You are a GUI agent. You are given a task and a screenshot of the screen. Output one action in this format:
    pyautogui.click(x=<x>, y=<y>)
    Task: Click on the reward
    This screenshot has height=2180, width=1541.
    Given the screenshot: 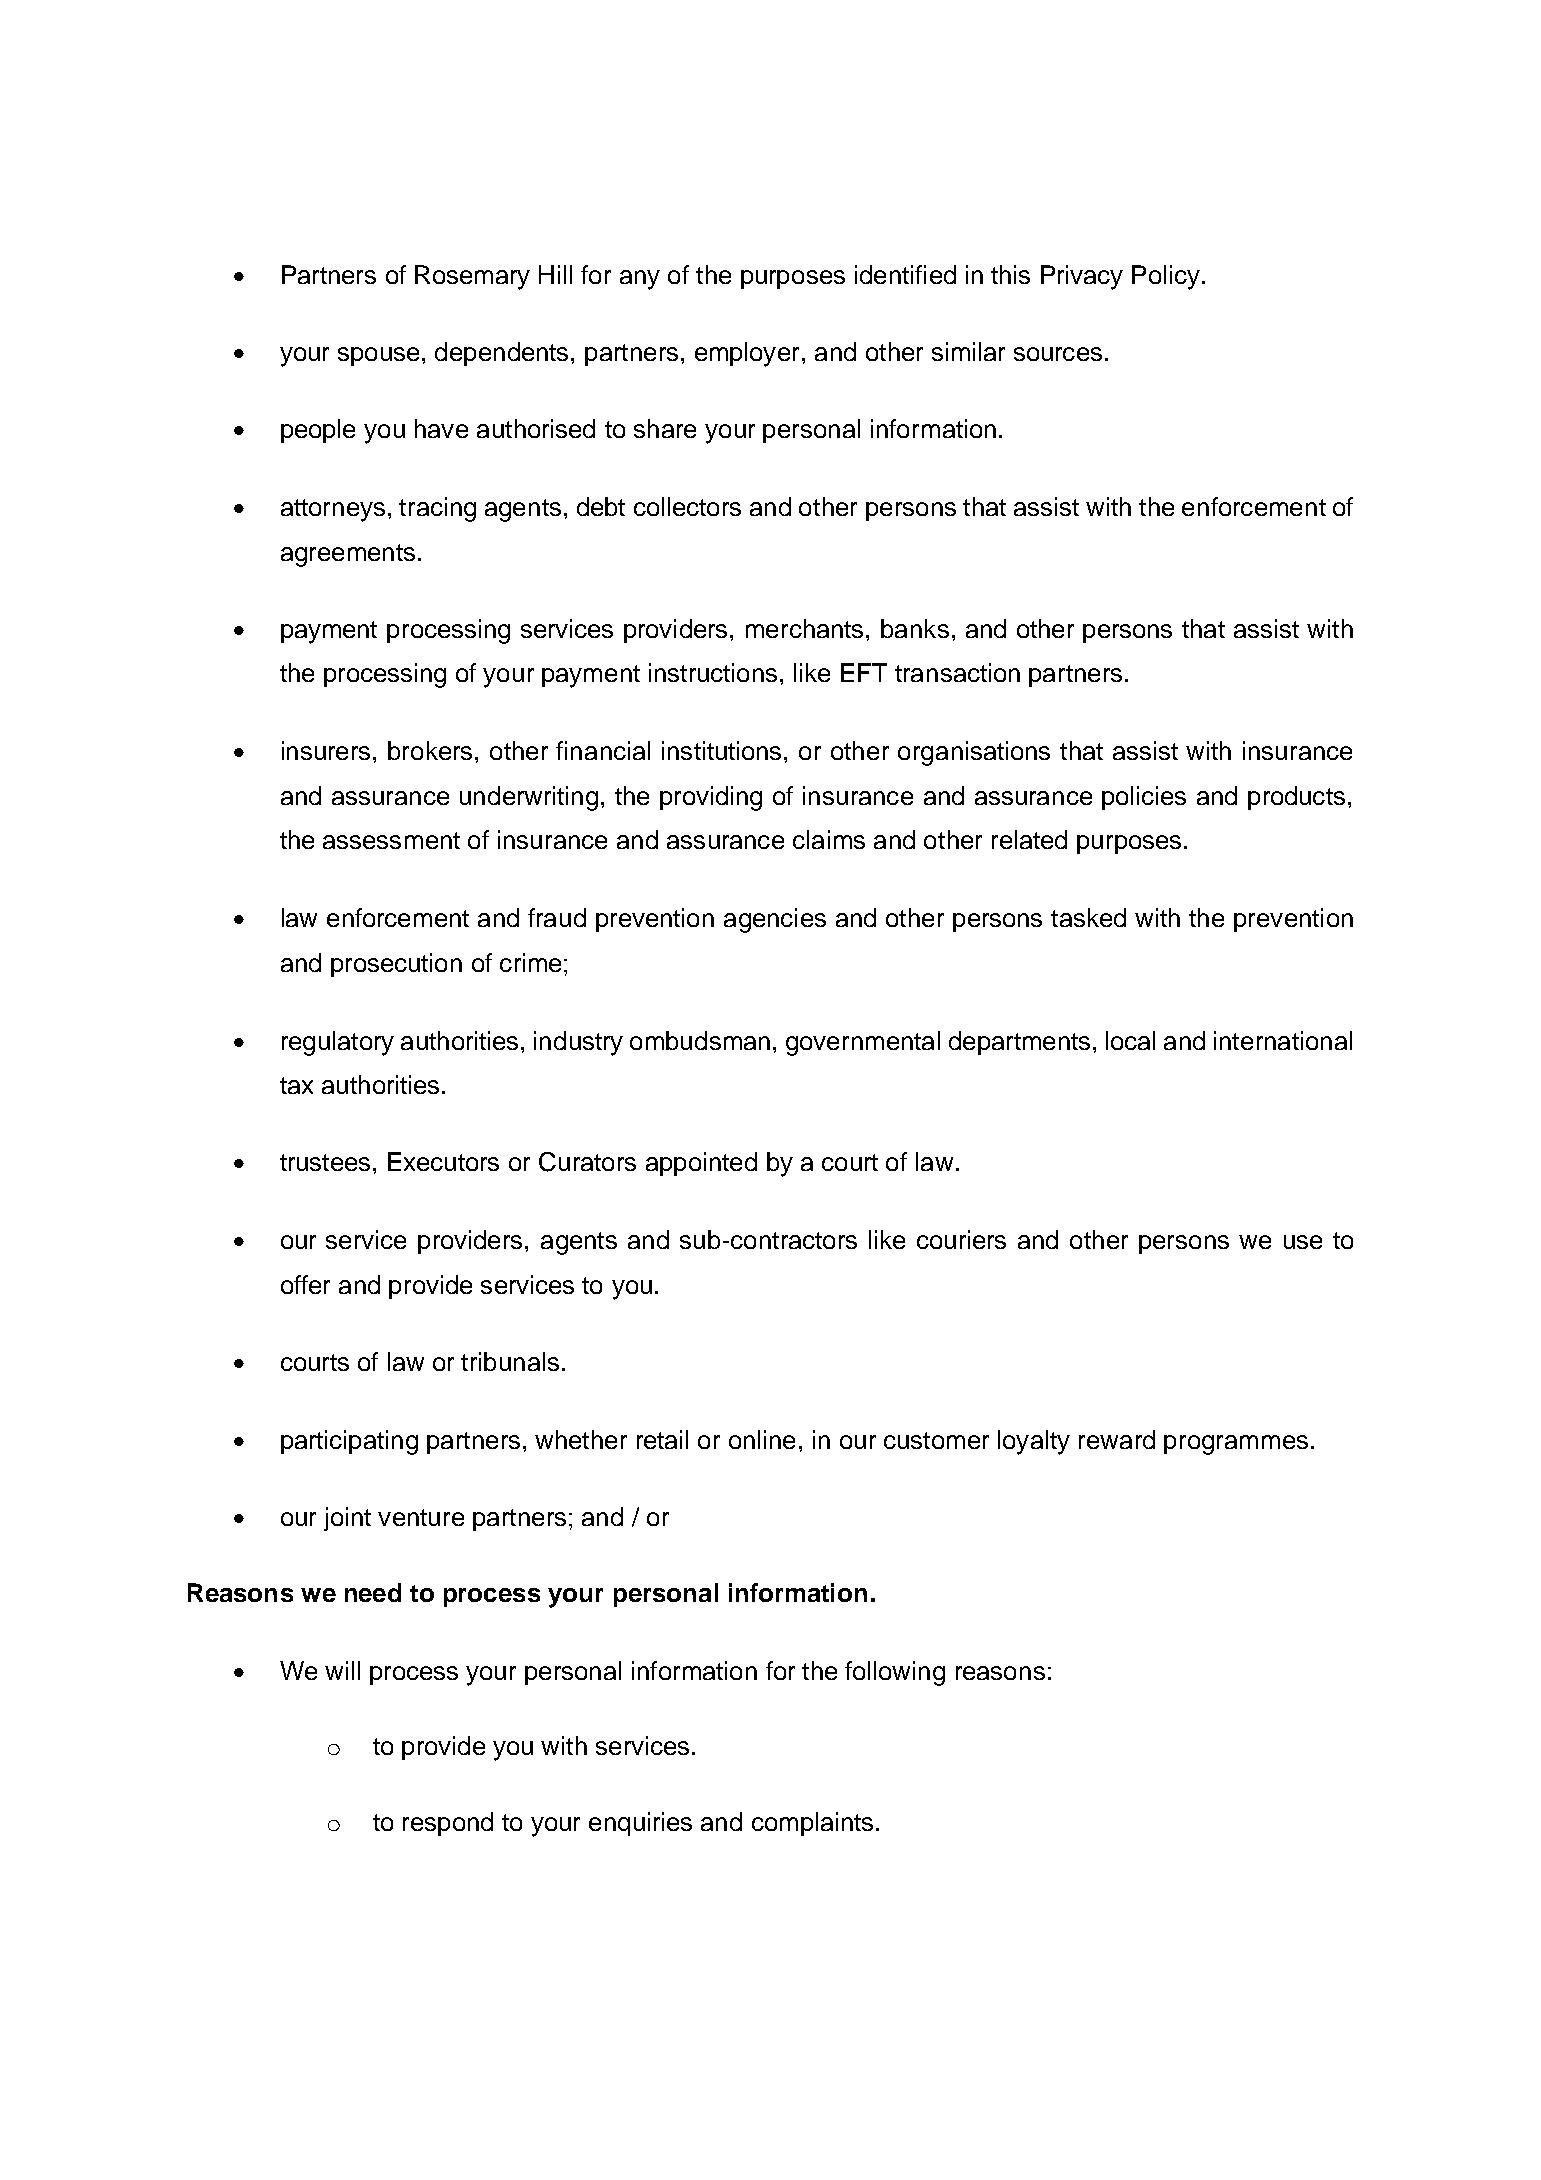 What is the action you would take?
    pyautogui.click(x=1117, y=1439)
